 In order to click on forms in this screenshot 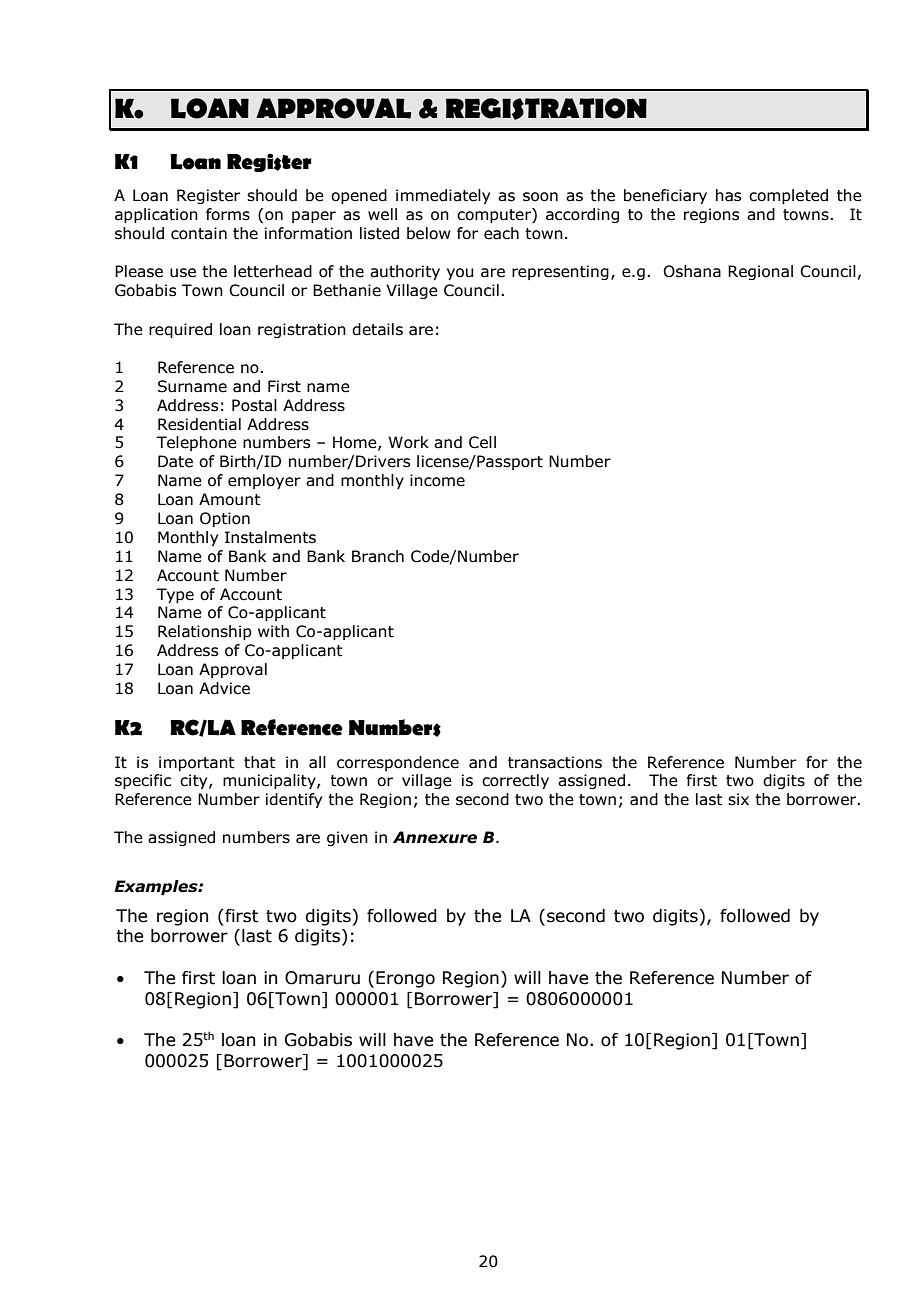, I will do `click(228, 214)`.
